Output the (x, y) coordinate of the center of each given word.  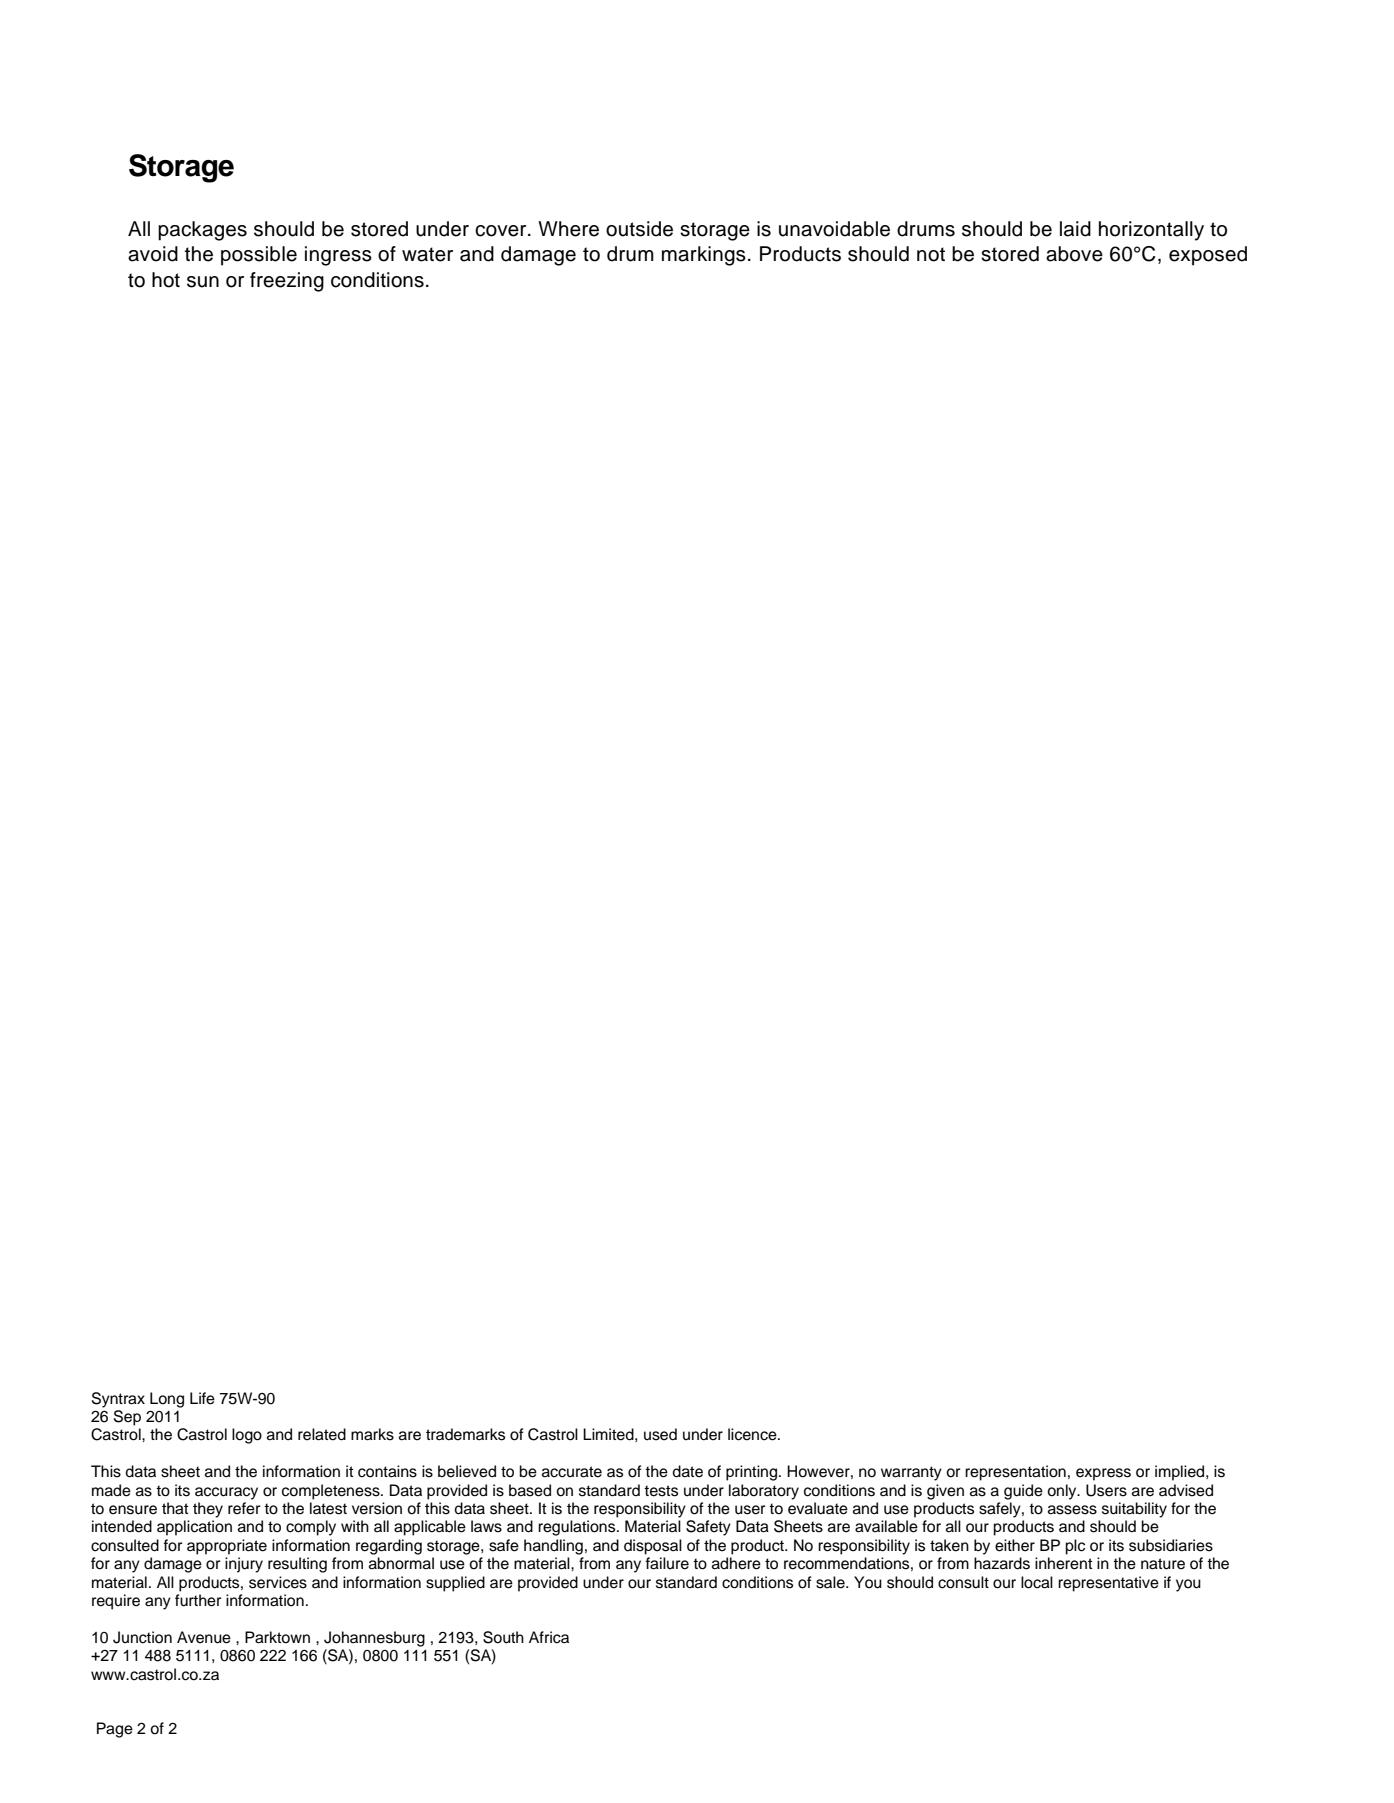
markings (704, 256)
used (660, 1434)
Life (202, 1398)
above (1074, 254)
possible (259, 256)
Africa (549, 1637)
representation (1015, 1473)
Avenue (204, 1637)
